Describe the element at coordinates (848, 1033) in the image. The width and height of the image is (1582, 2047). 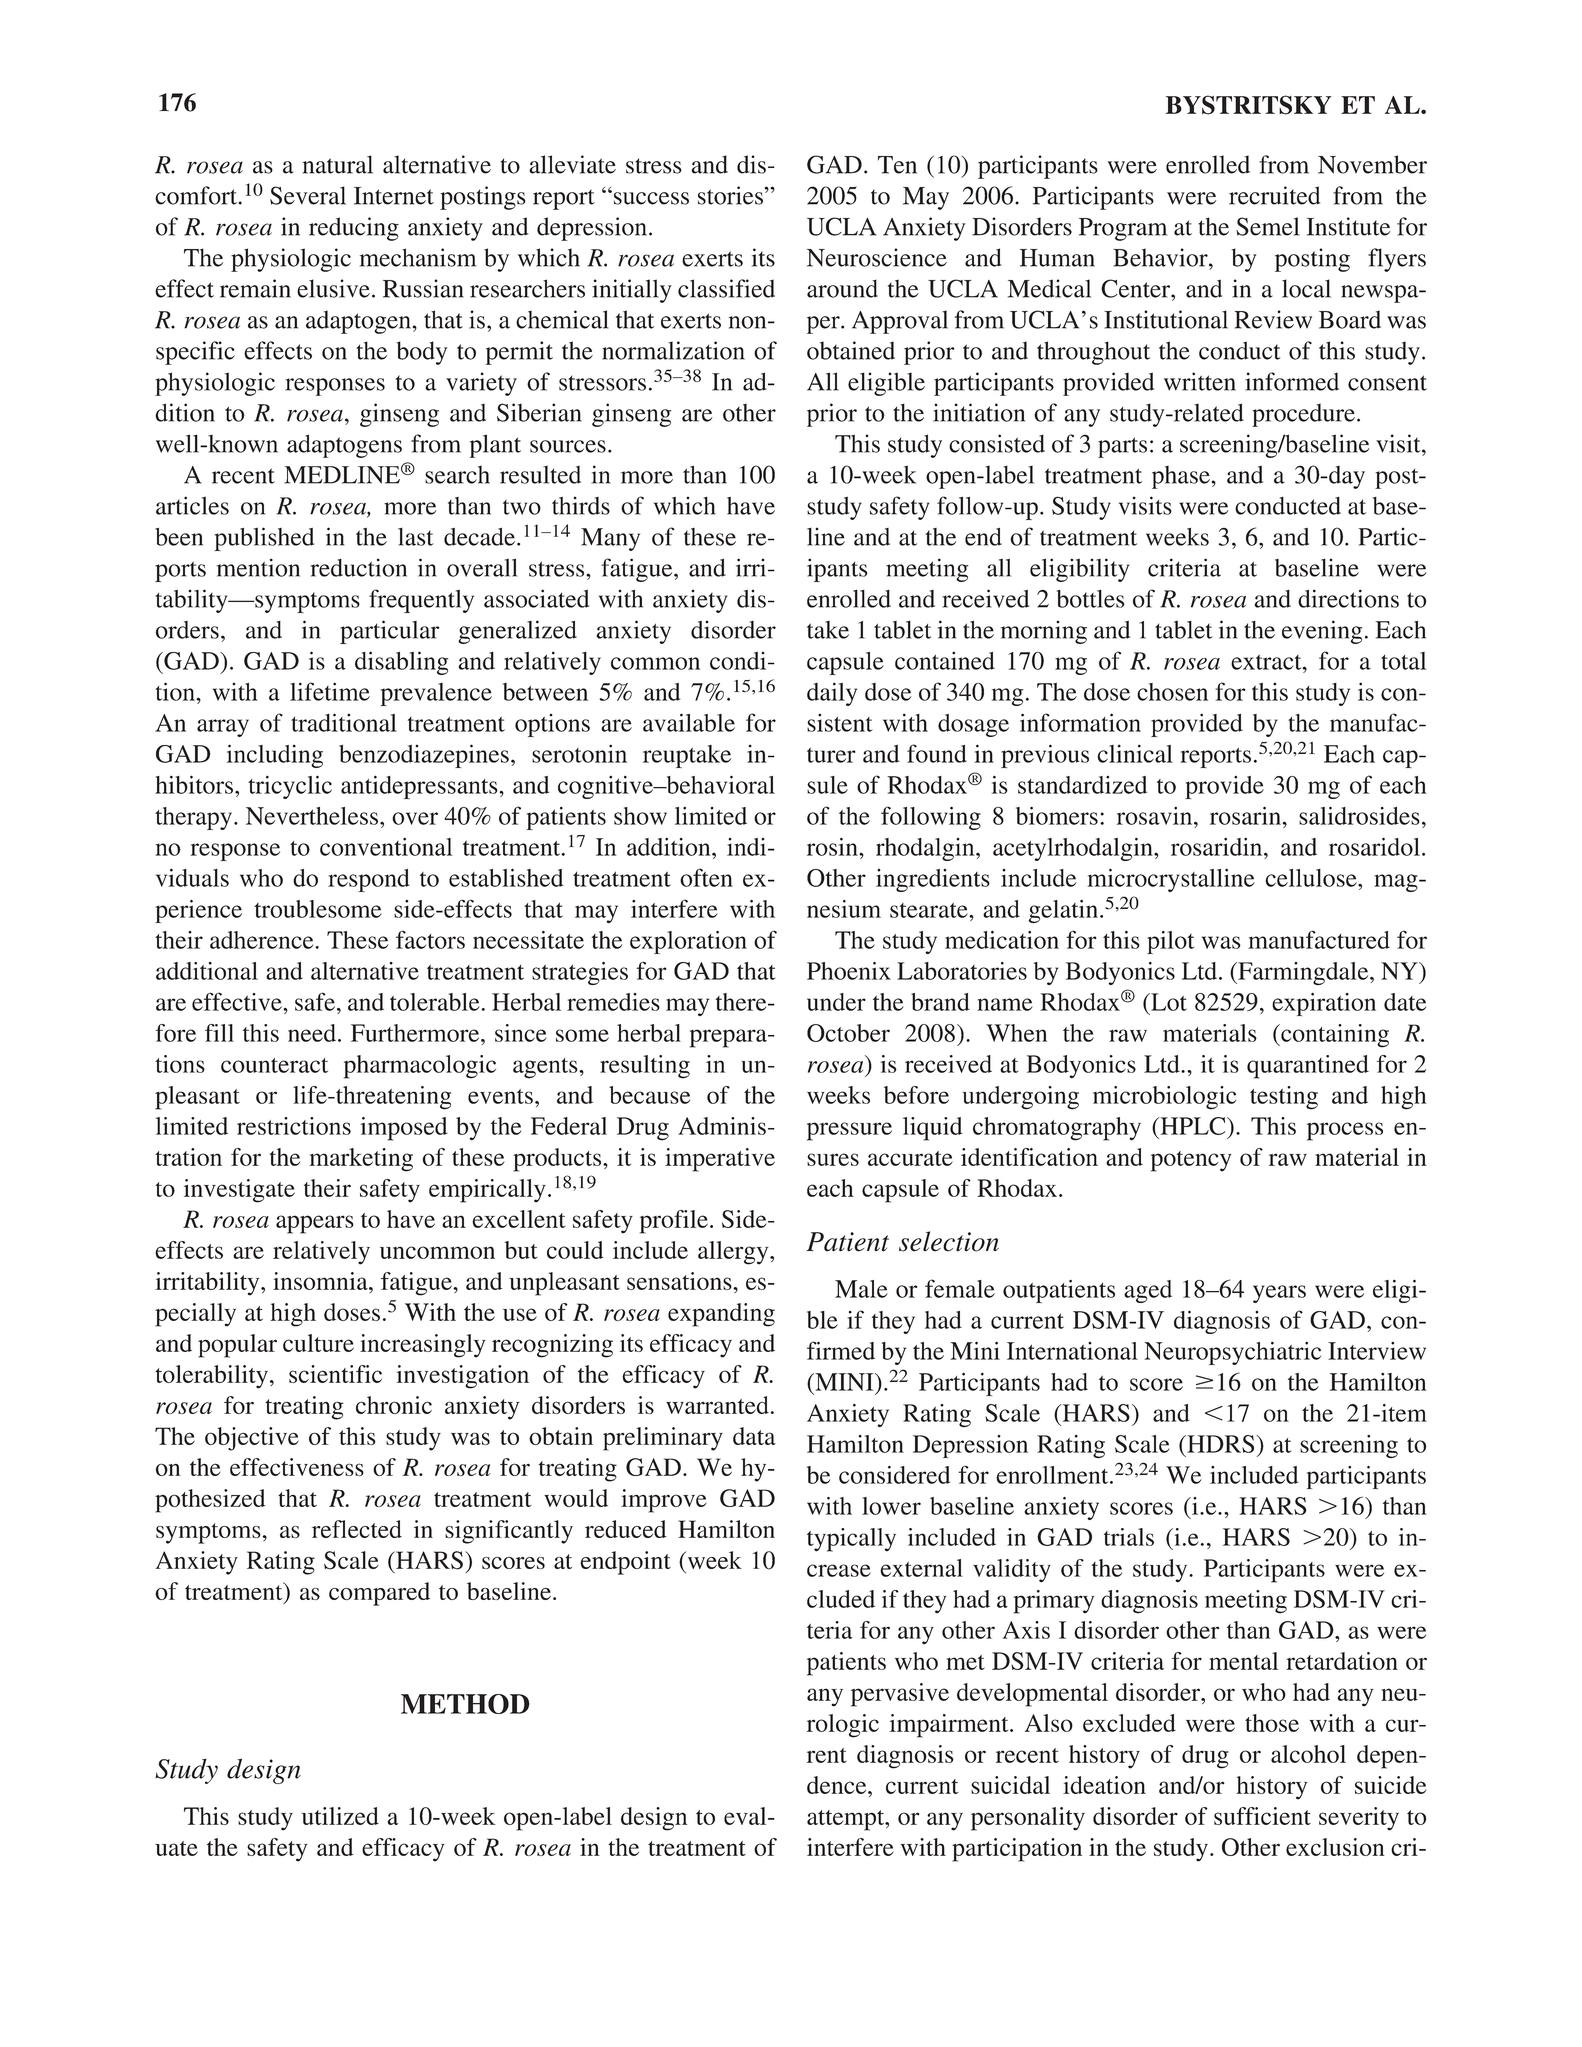
I see `October` at that location.
